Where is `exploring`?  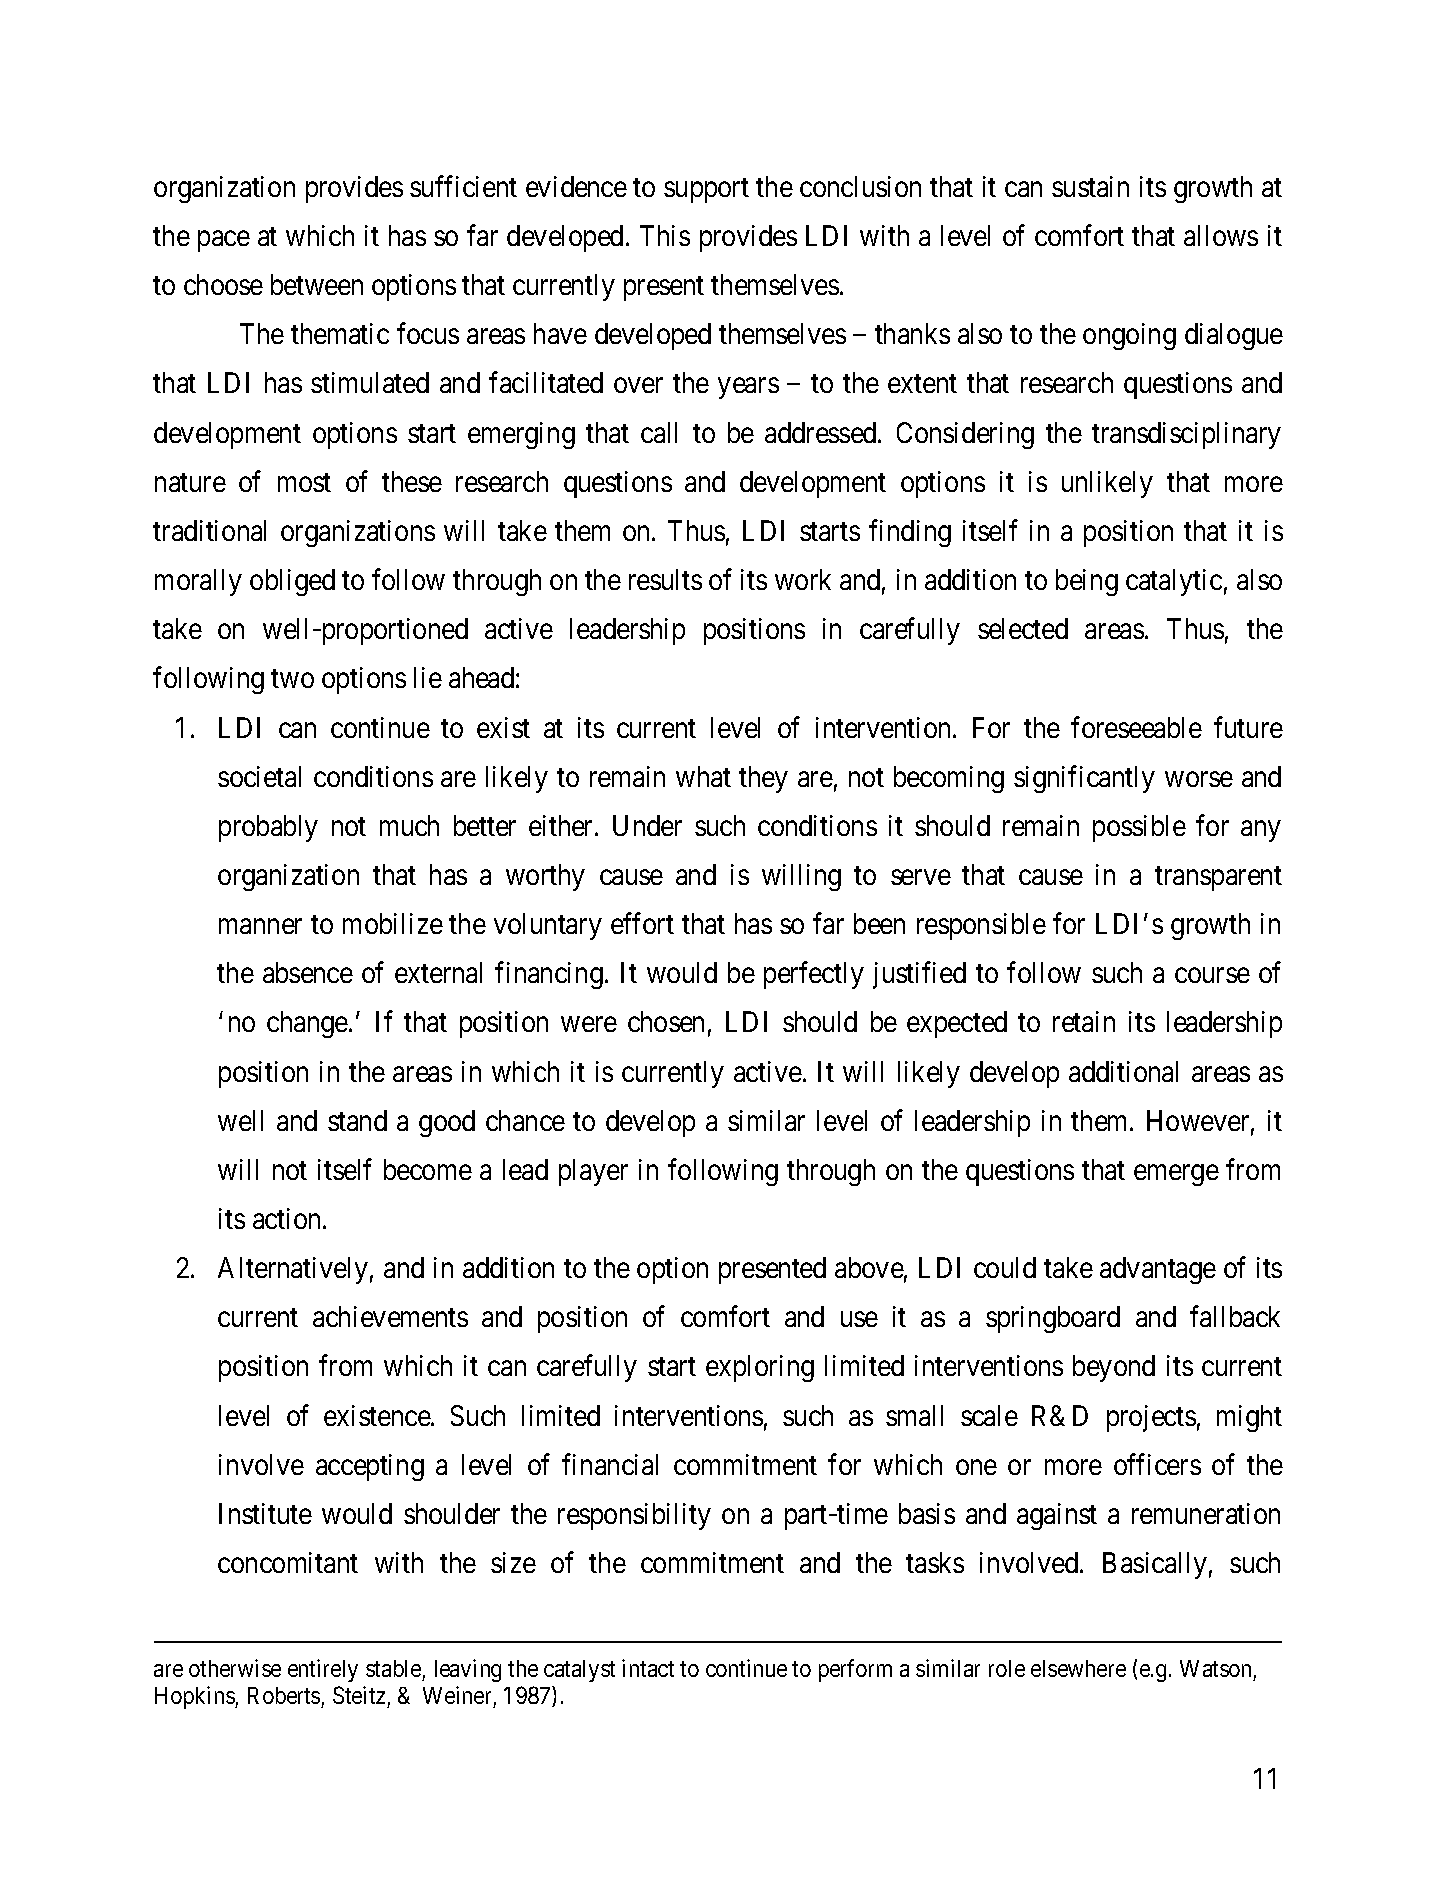 exploring is located at coordinates (760, 1368).
